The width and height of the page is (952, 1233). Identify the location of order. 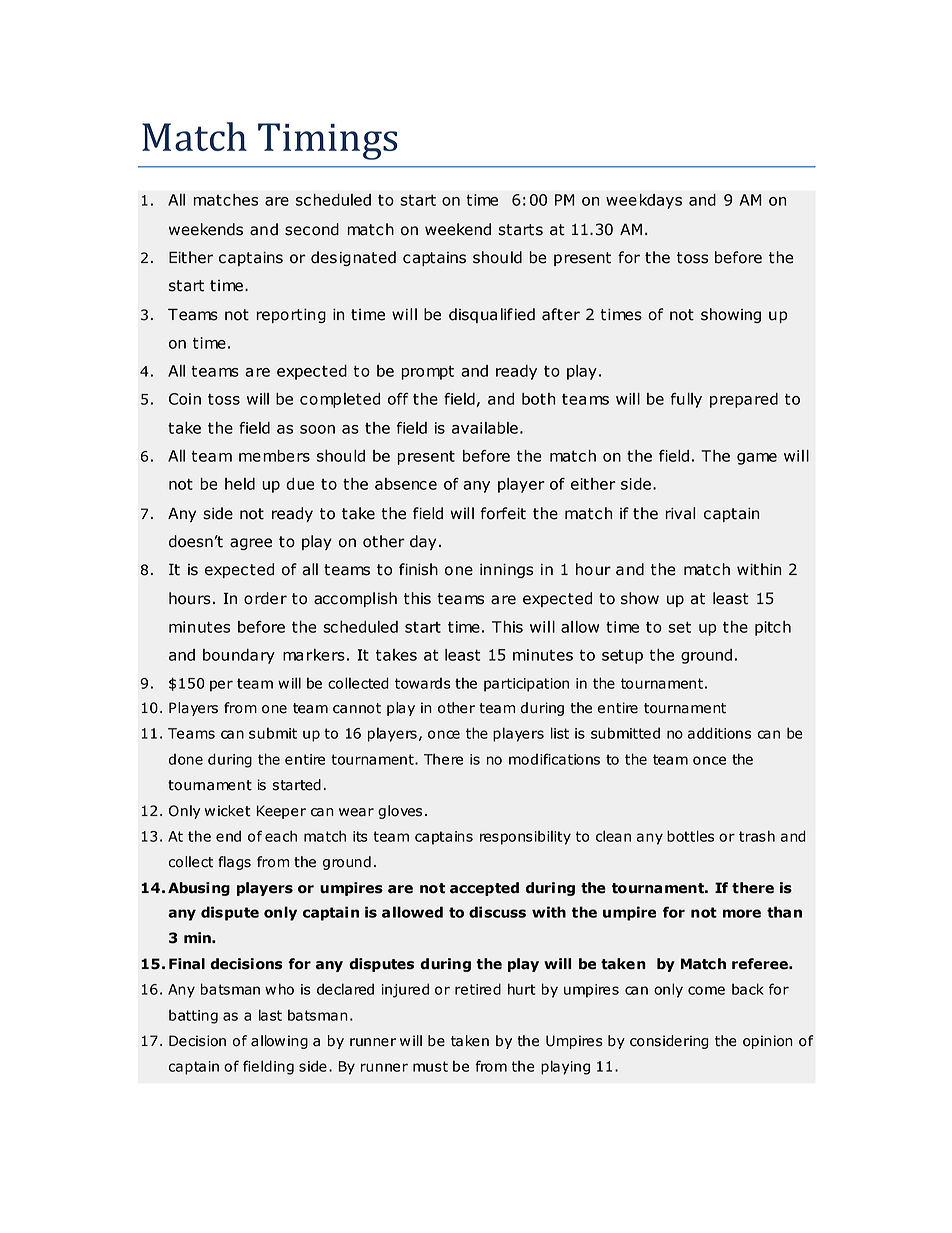
(265, 598).
